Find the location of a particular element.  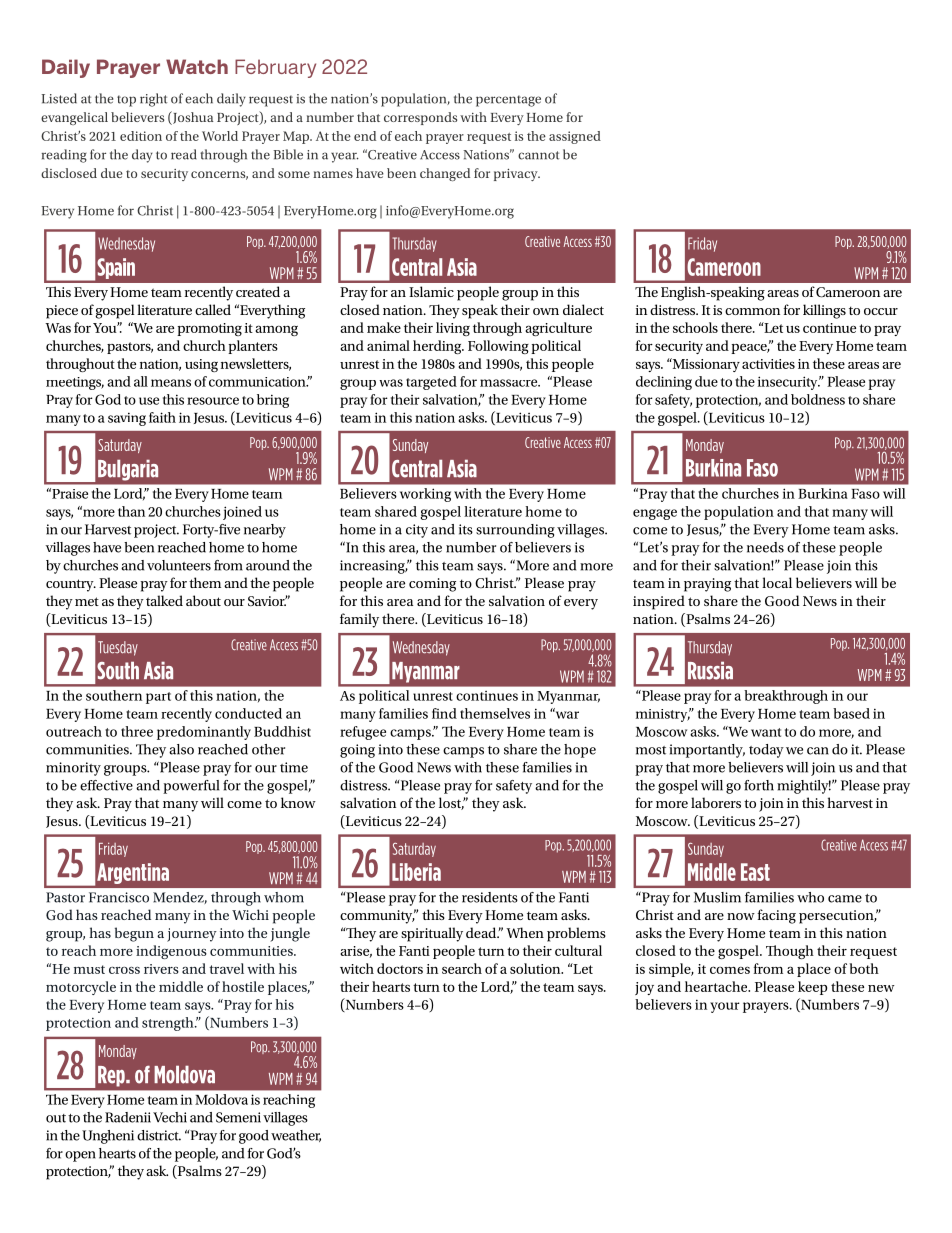

your is located at coordinates (725, 1007).
